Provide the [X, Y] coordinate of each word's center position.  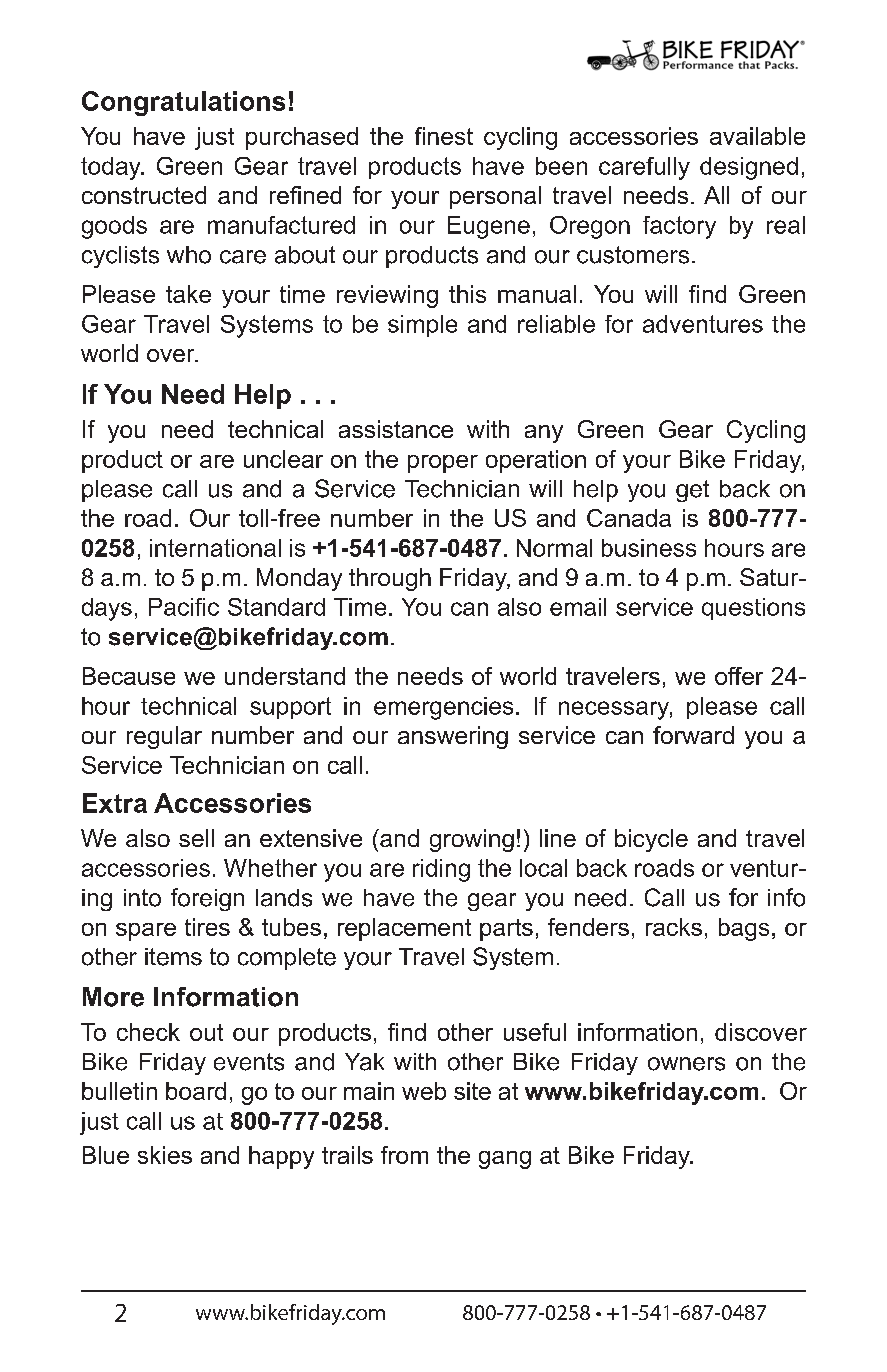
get [692, 491]
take [188, 294]
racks [674, 927]
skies [165, 1155]
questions [753, 609]
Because [129, 676]
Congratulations [183, 103]
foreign [207, 899]
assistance [396, 429]
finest [444, 136]
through [390, 579]
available [757, 136]
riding [441, 870]
